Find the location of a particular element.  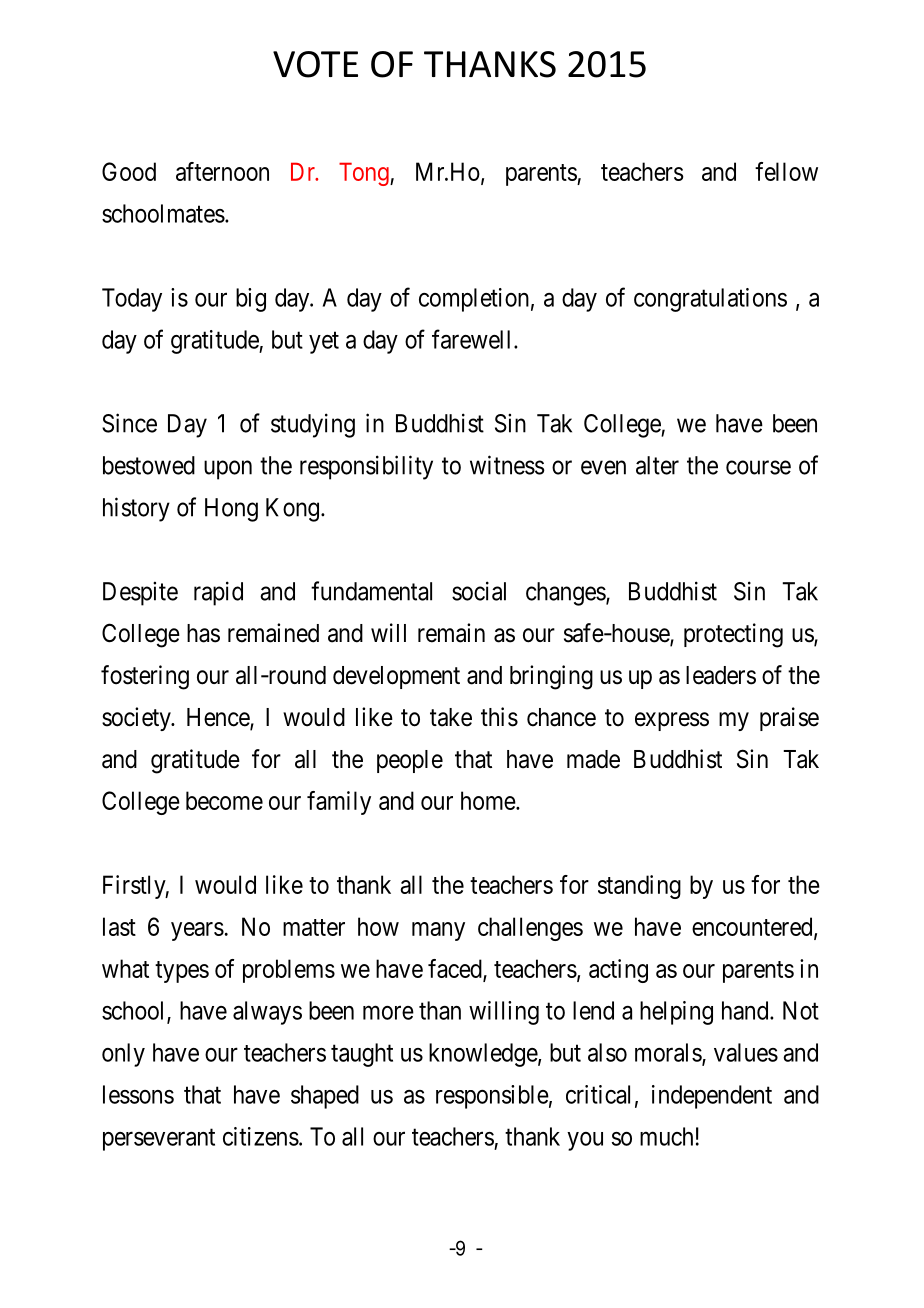

perseverant is located at coordinates (159, 1140).
